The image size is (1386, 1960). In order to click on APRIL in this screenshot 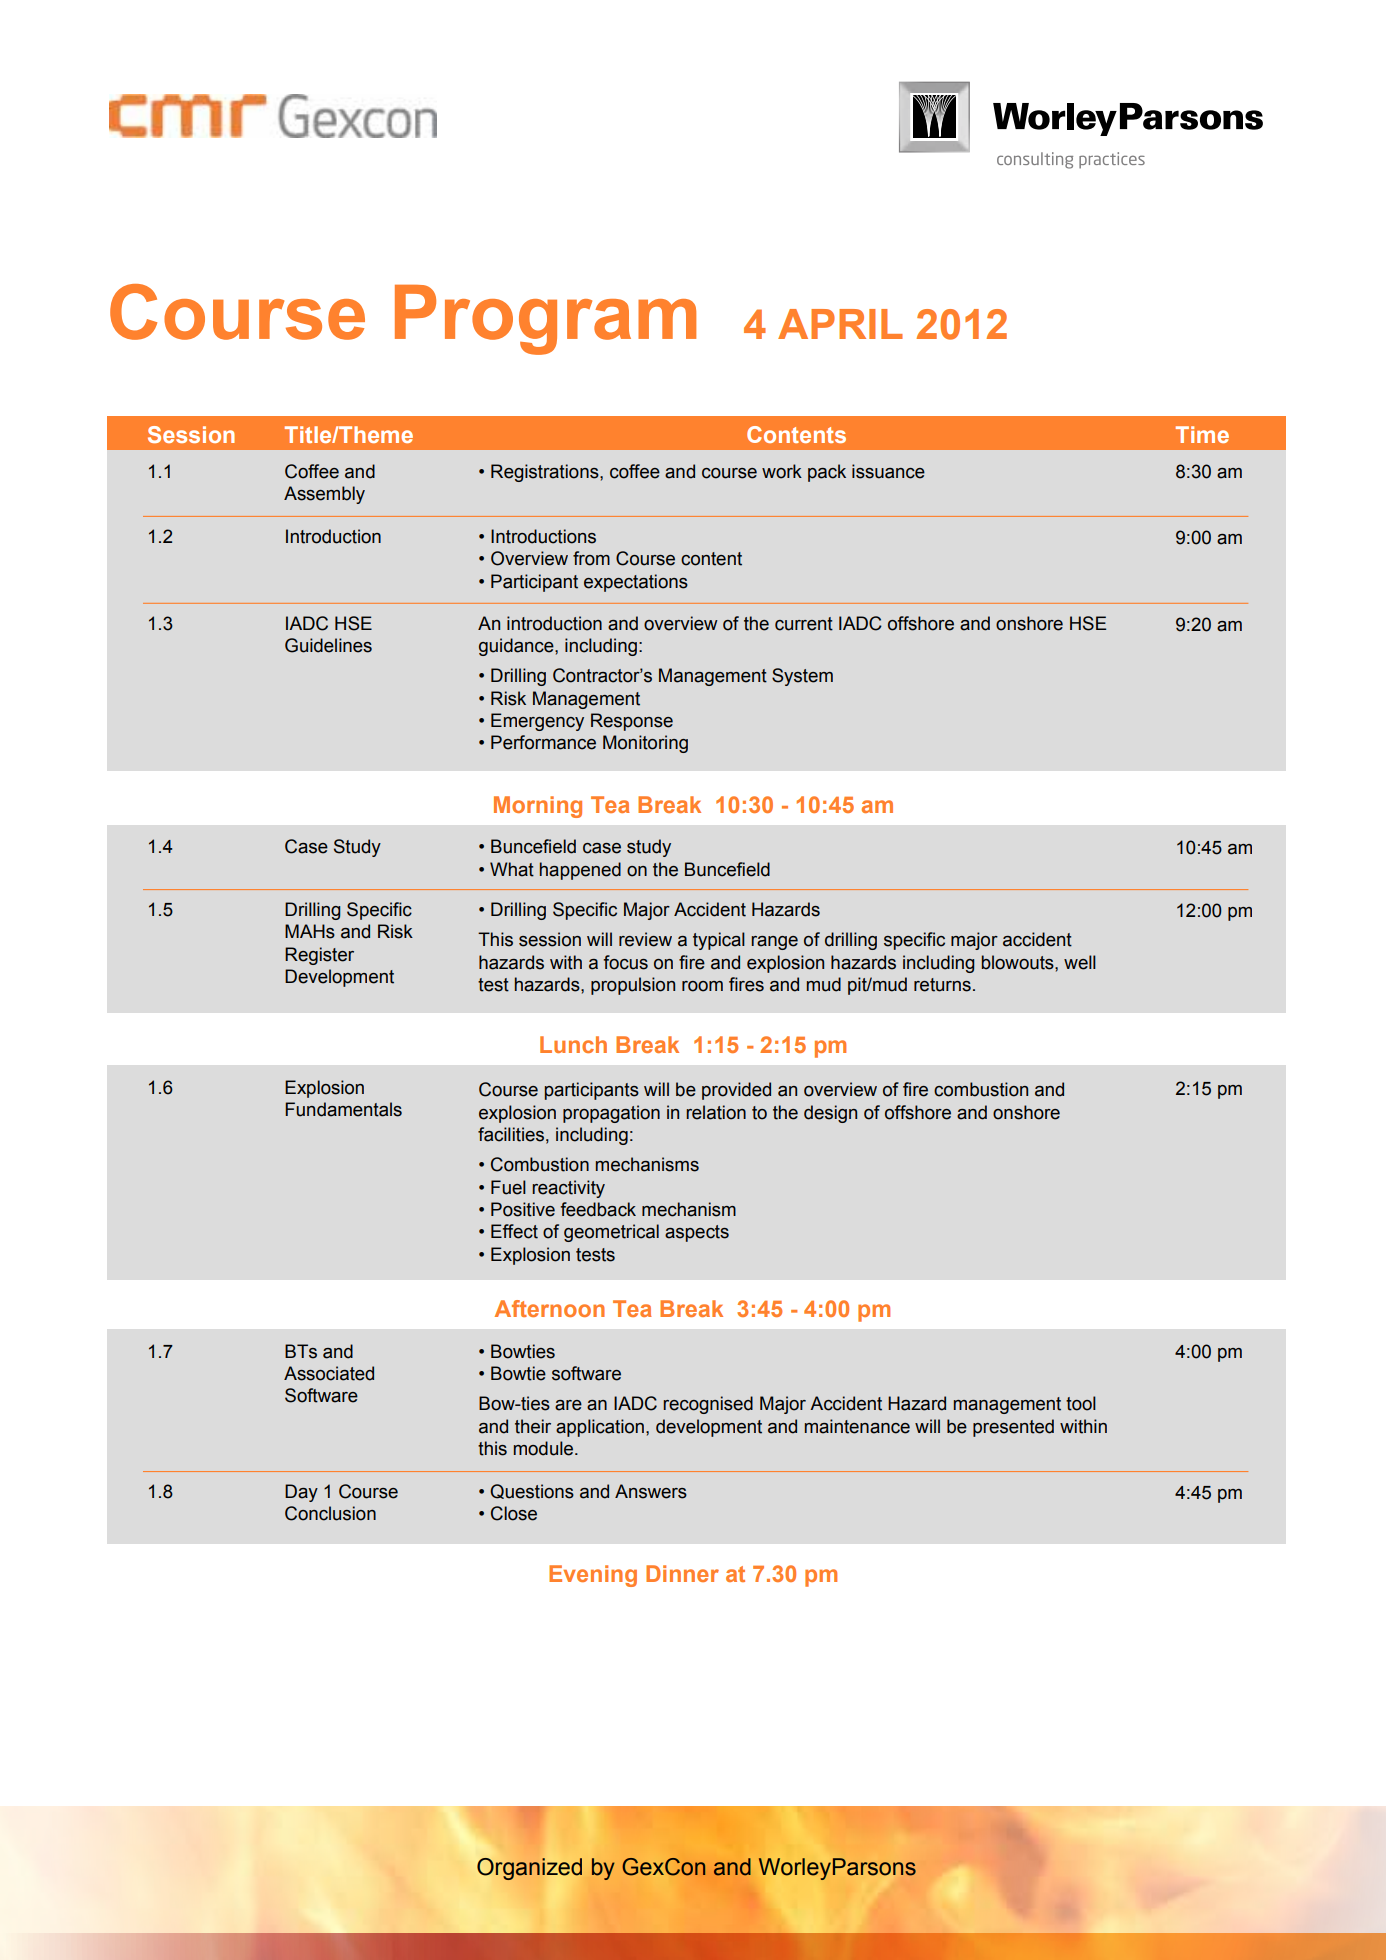, I will do `click(840, 324)`.
